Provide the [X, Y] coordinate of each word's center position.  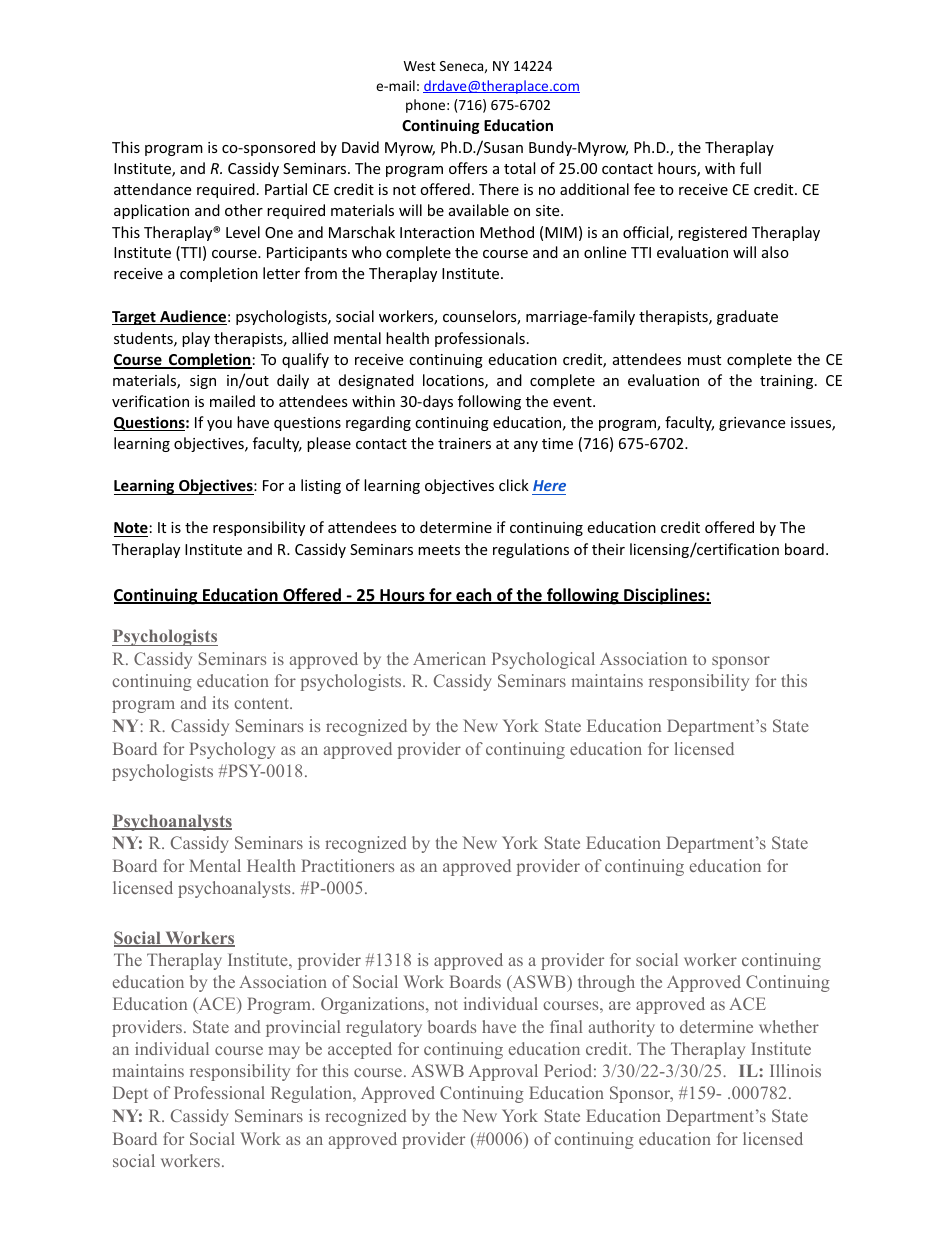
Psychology [232, 750]
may [284, 1052]
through [606, 983]
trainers [464, 443]
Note [131, 529]
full [750, 168]
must [704, 360]
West [419, 66]
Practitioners [347, 865]
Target [135, 318]
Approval [503, 1072]
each [474, 596]
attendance [152, 189]
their [608, 549]
